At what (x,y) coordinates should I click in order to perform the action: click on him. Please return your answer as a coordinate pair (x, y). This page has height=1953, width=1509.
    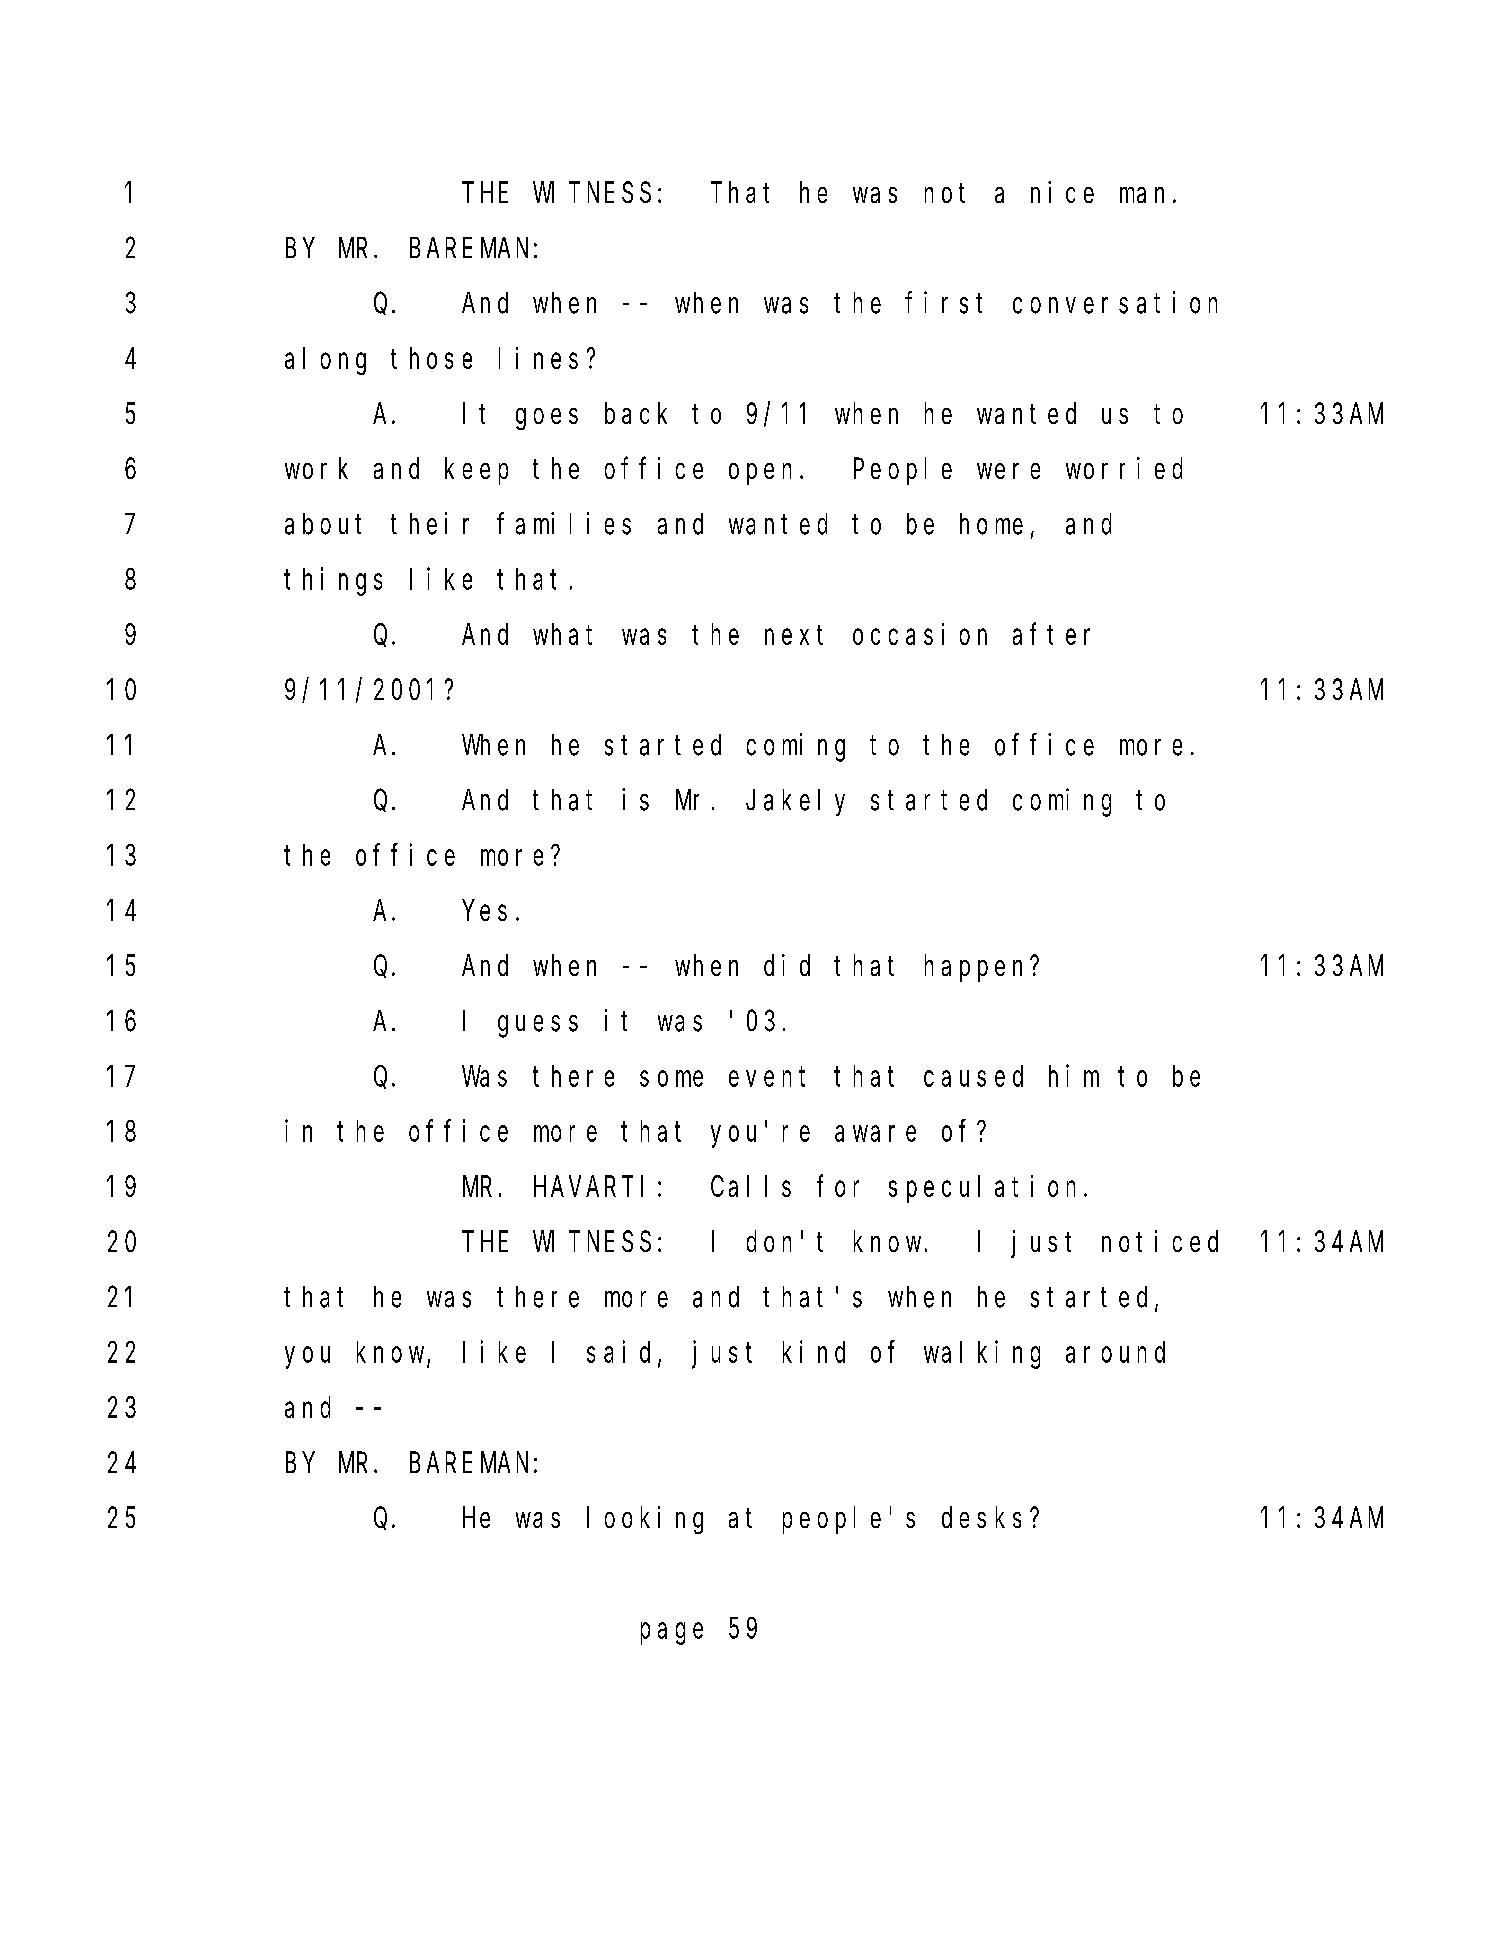
    Looking at the image, I should click on (1074, 1076).
